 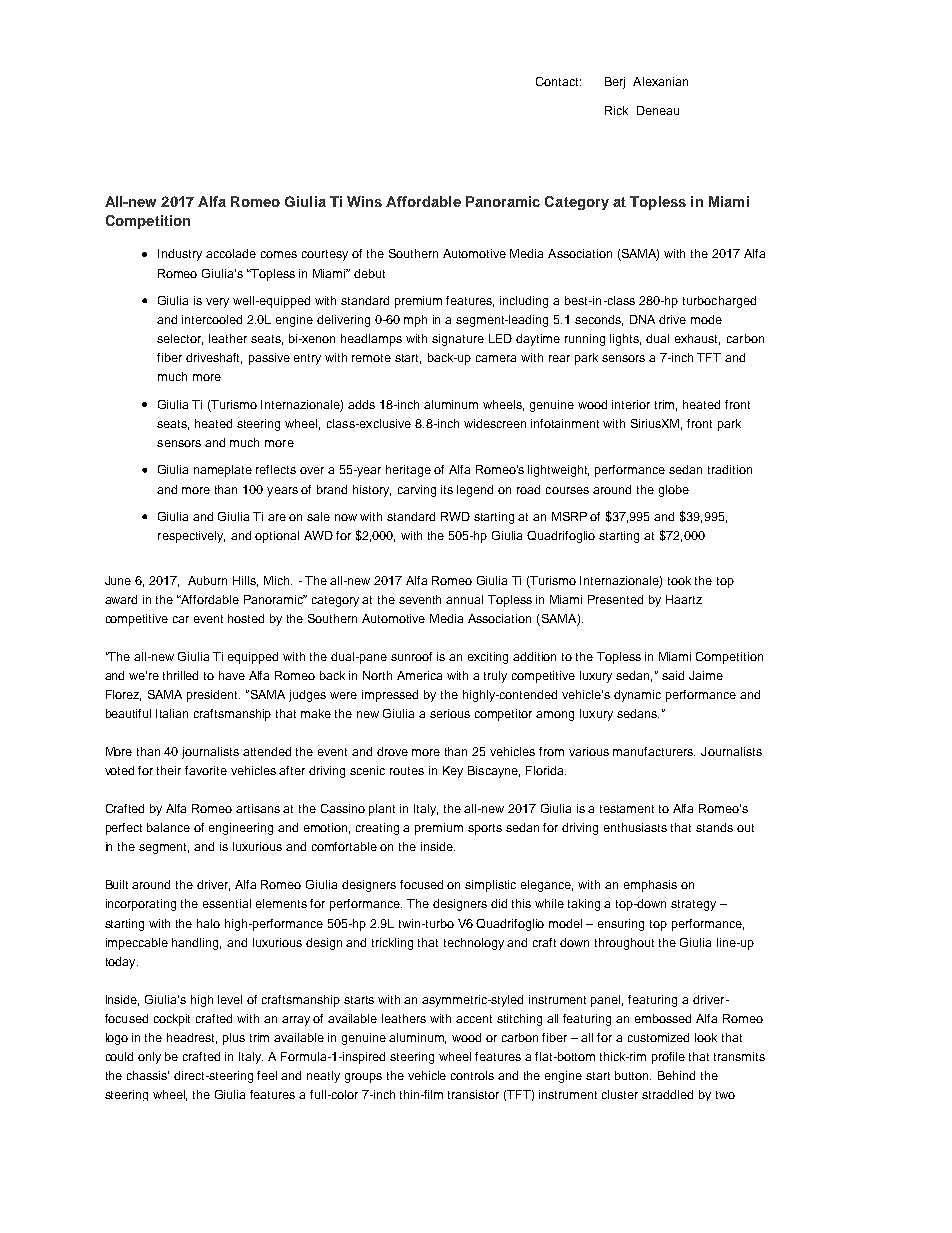 I want to click on Wins, so click(x=364, y=201).
